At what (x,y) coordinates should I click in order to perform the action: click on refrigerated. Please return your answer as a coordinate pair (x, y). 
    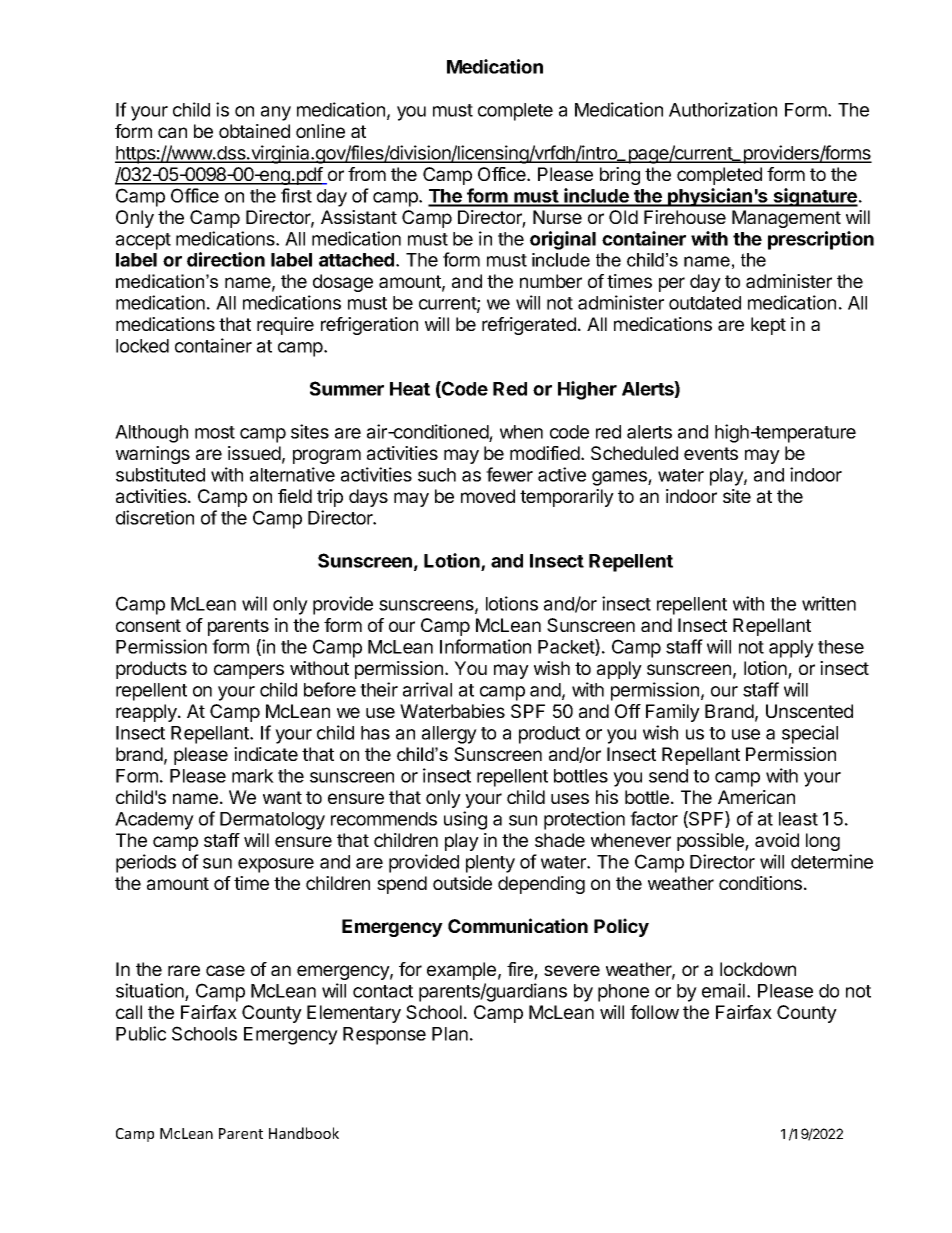
    Looking at the image, I should click on (529, 326).
